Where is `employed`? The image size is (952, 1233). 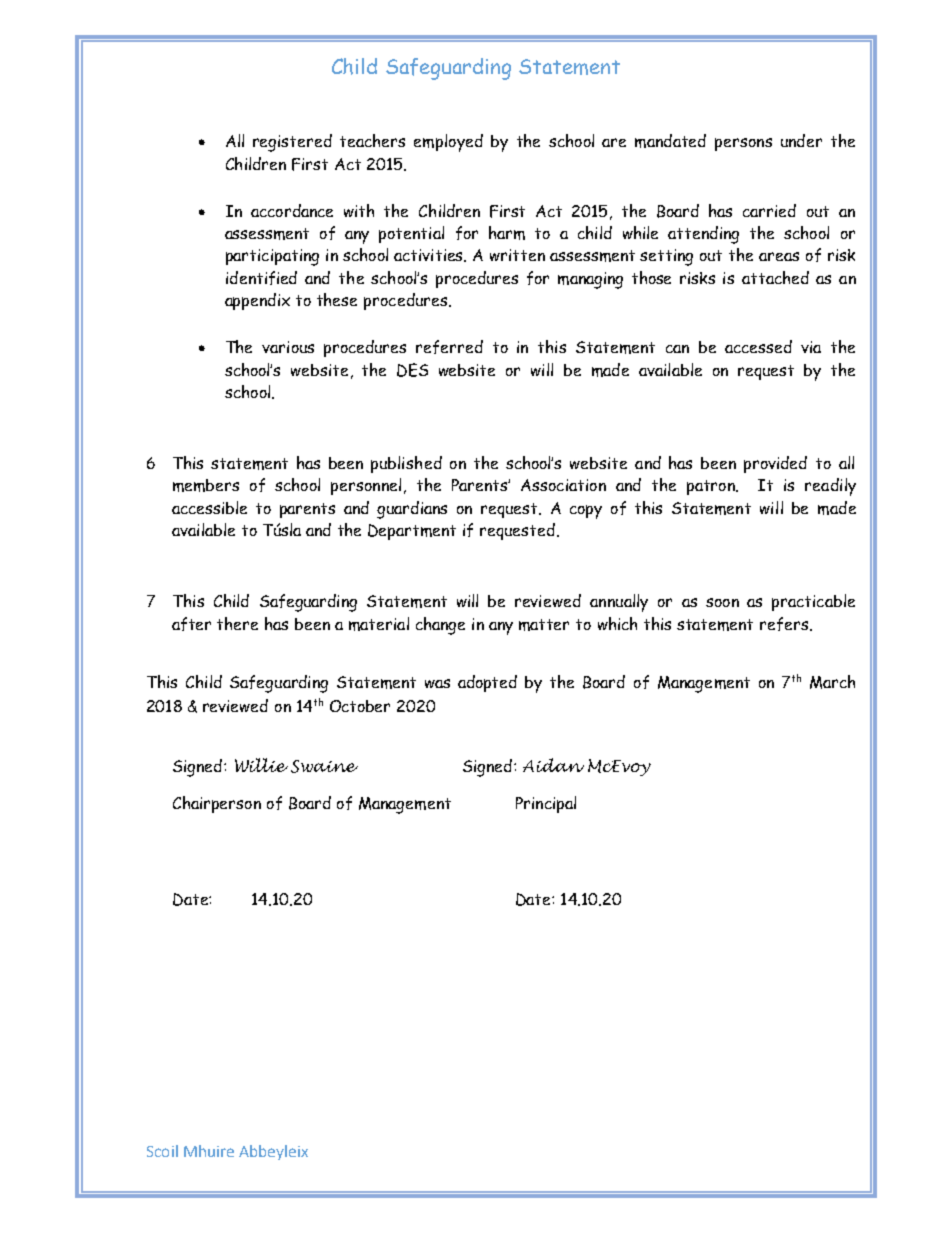
employed is located at coordinates (448, 143).
